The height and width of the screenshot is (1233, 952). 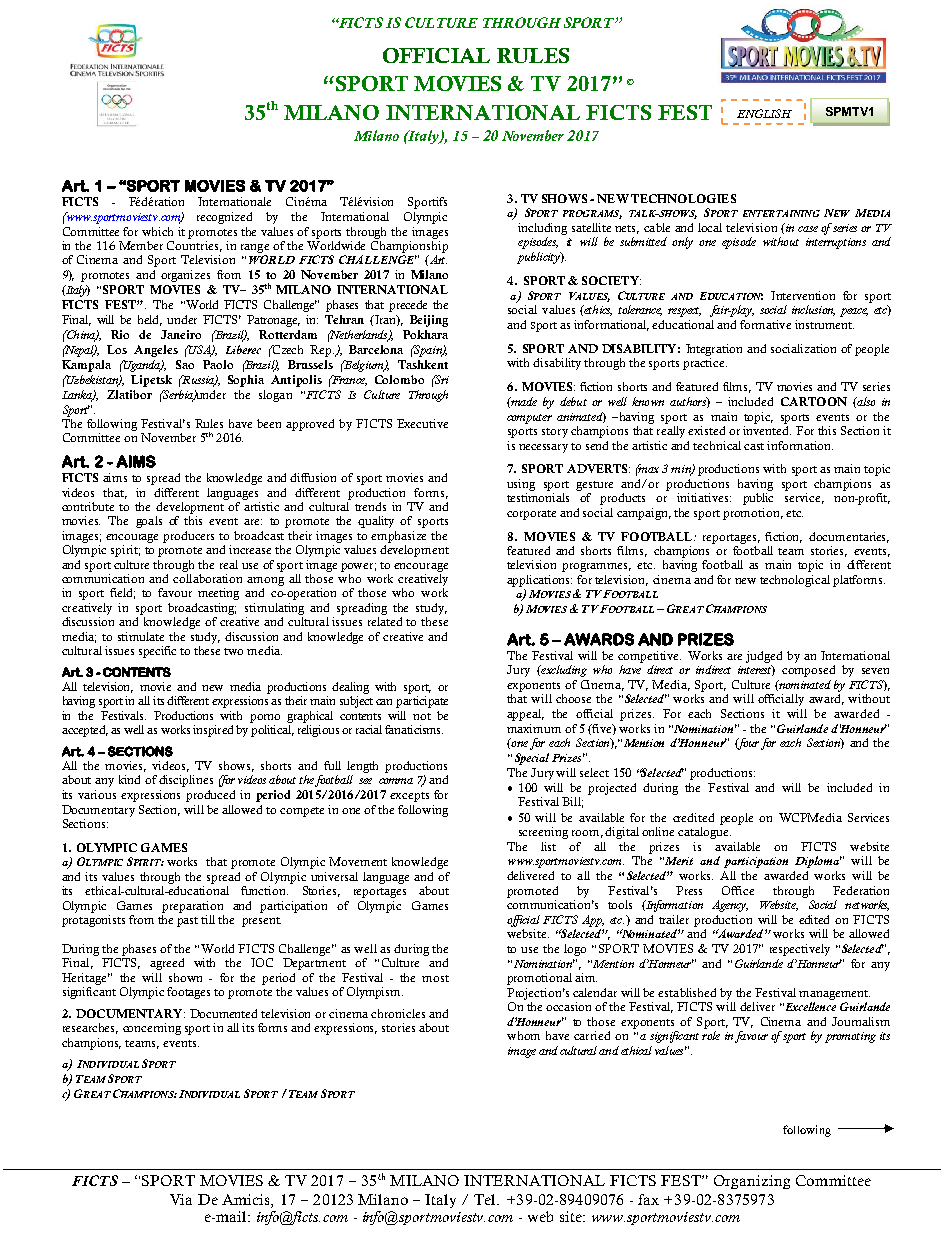 What do you see at coordinates (764, 113) in the screenshot?
I see `ENGLISH` at bounding box center [764, 113].
